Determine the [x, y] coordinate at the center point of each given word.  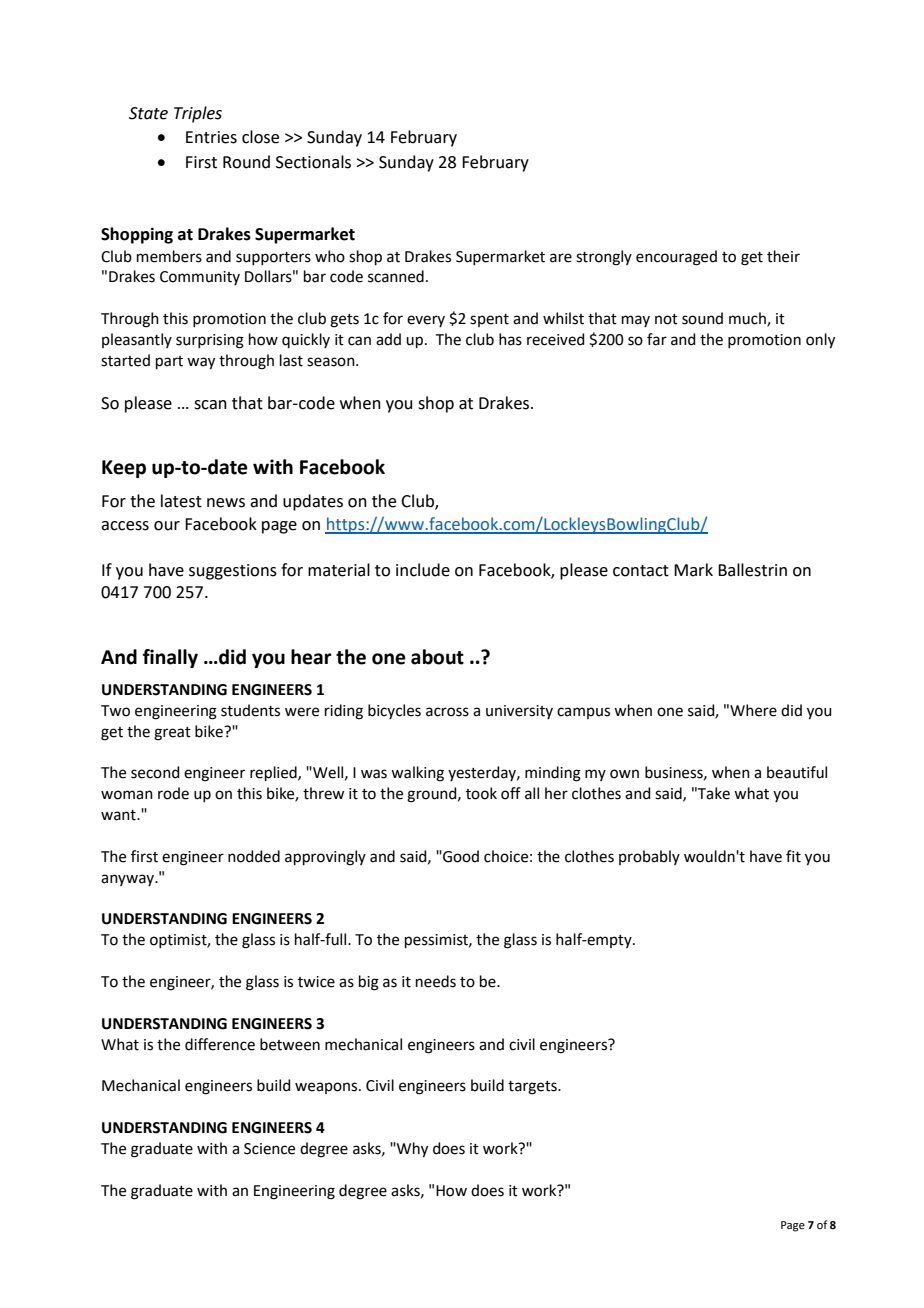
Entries [211, 137]
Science [269, 1149]
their [783, 256]
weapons [327, 1088]
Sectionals [313, 162]
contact [641, 571]
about [437, 657]
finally [170, 658]
